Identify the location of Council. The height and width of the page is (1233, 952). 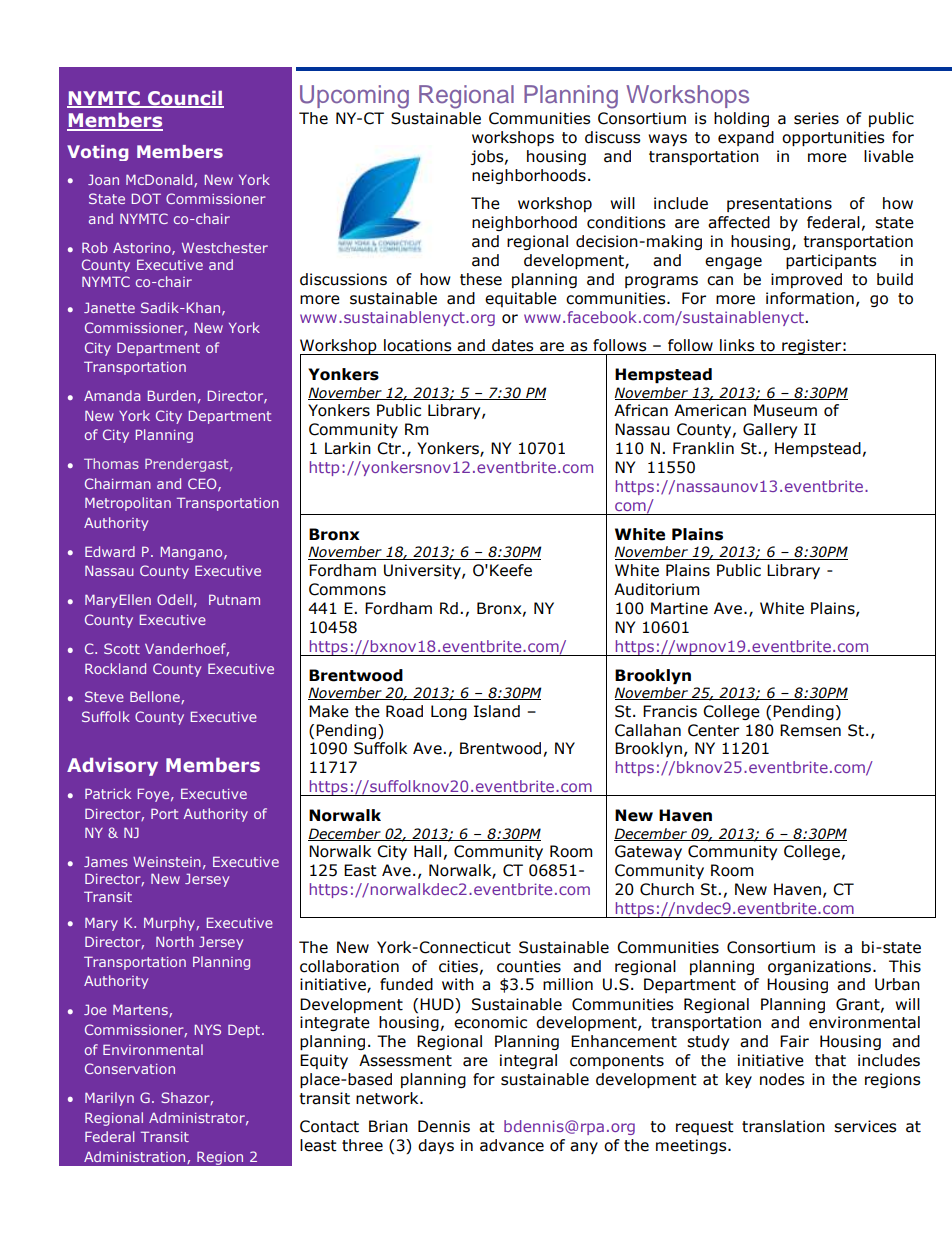
(185, 98).
